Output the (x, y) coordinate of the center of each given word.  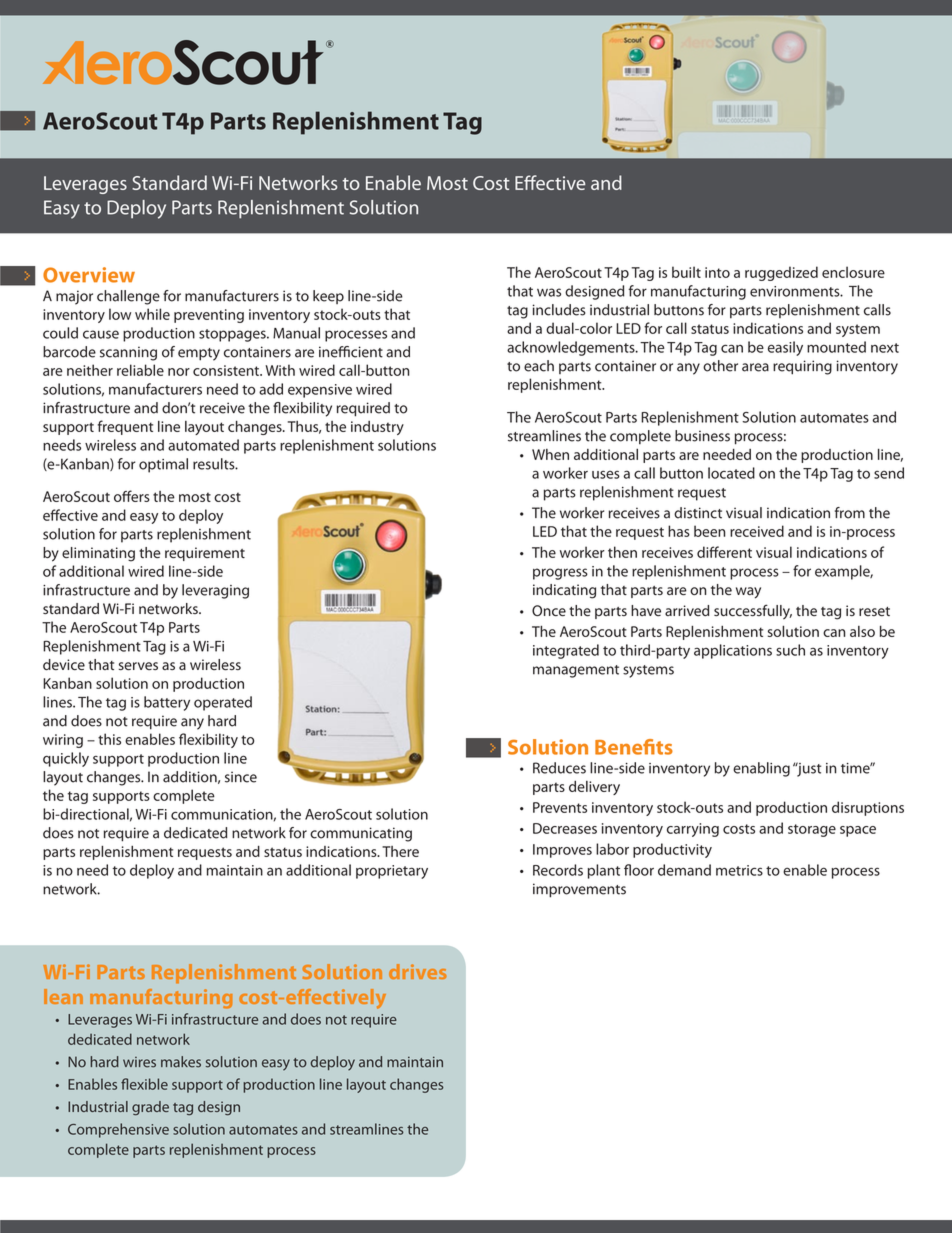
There (400, 851)
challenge (128, 297)
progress (560, 574)
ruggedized (781, 273)
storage (812, 830)
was (549, 292)
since (241, 777)
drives (418, 971)
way (748, 593)
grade (150, 1108)
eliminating (98, 554)
